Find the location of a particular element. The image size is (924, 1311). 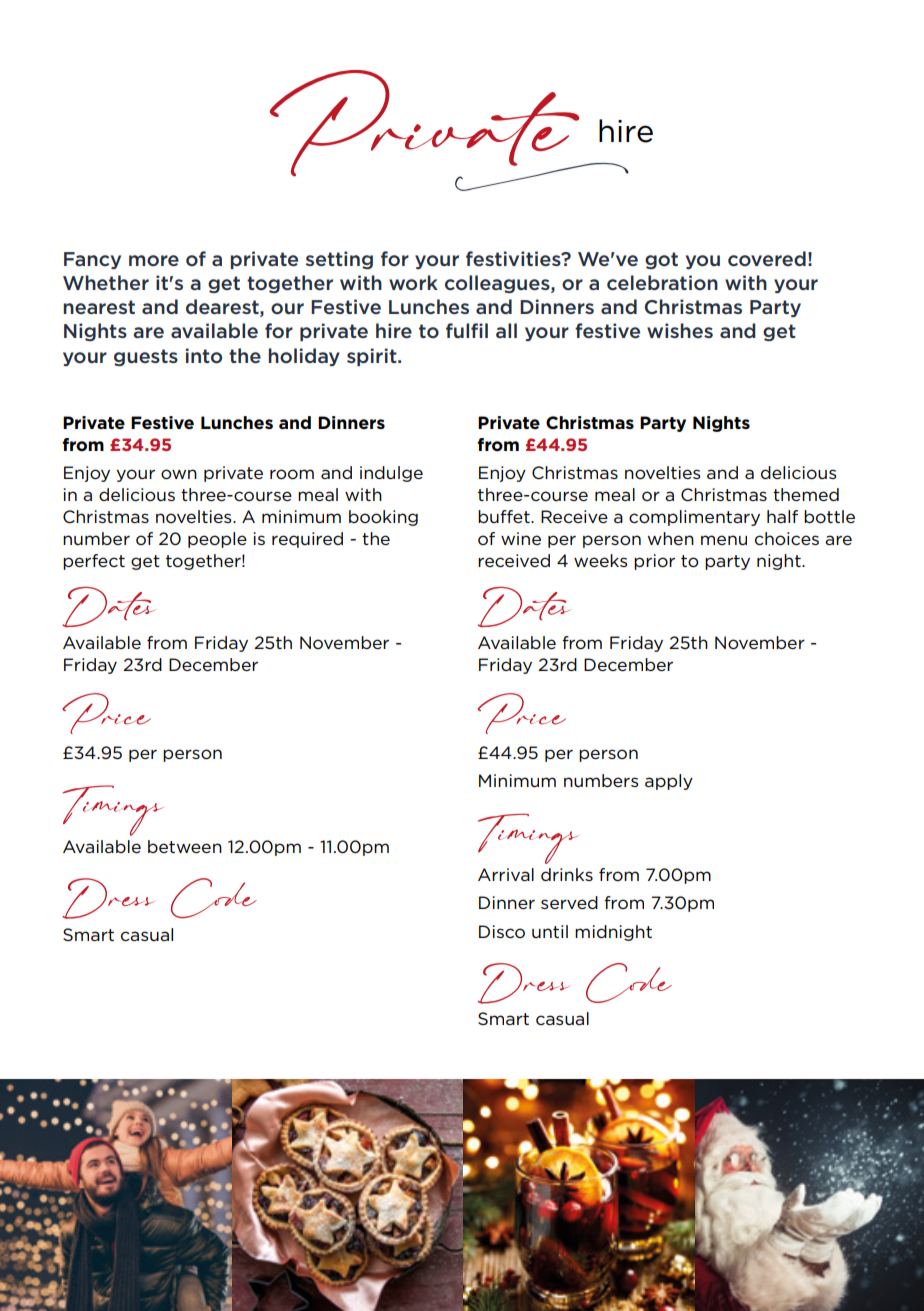

between is located at coordinates (185, 846).
